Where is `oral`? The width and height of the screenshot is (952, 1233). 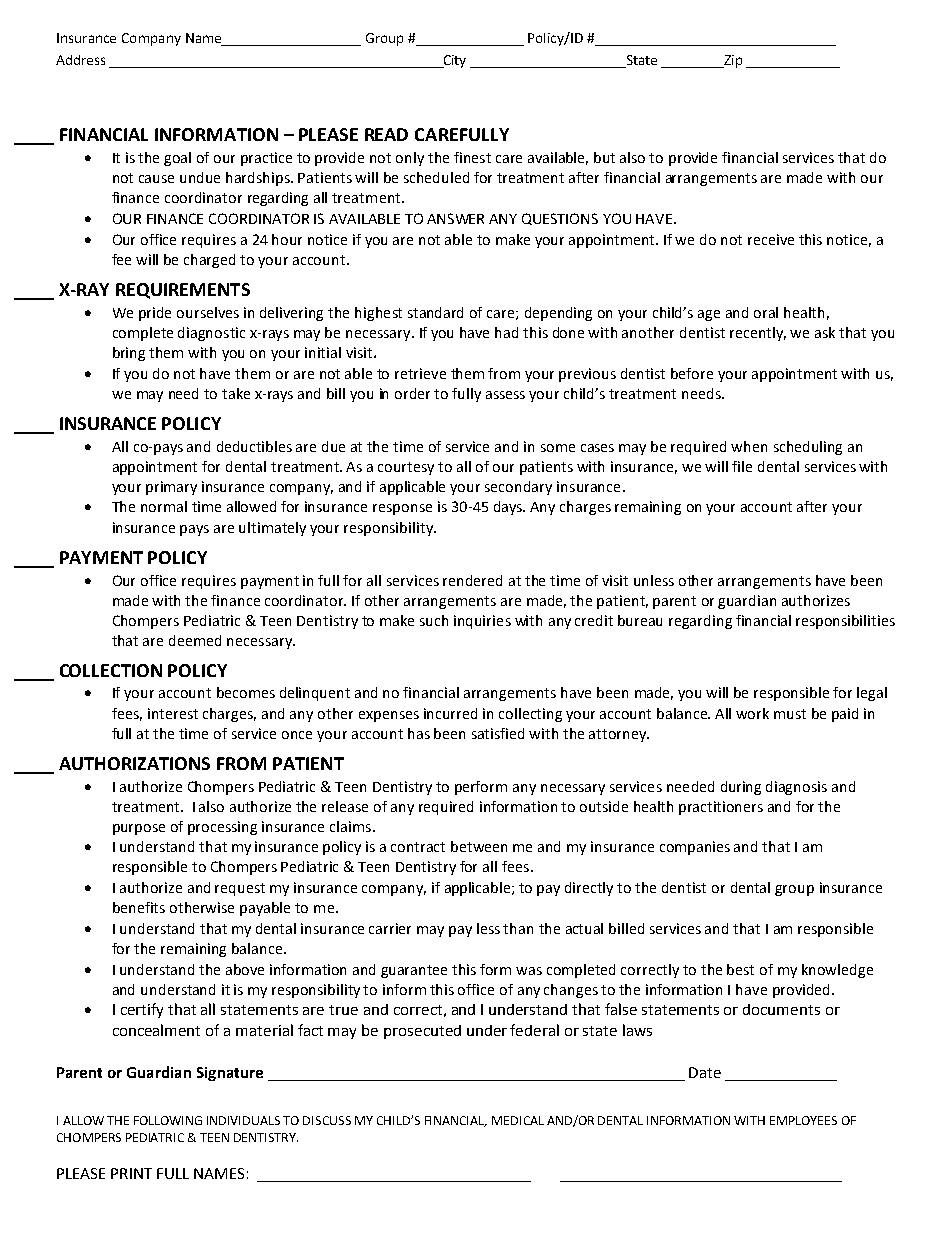
oral is located at coordinates (766, 312).
